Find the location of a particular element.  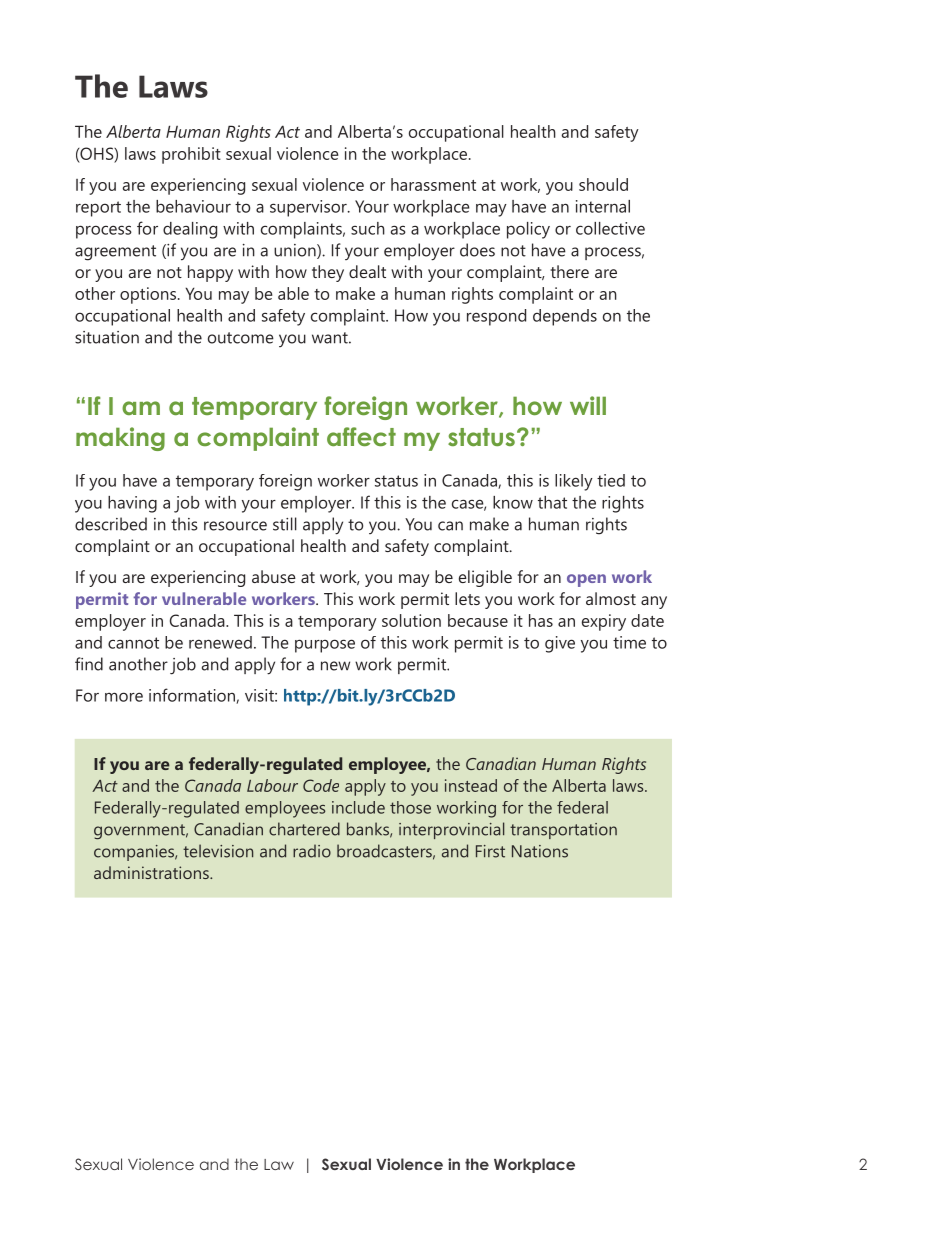

administrations is located at coordinates (152, 872).
